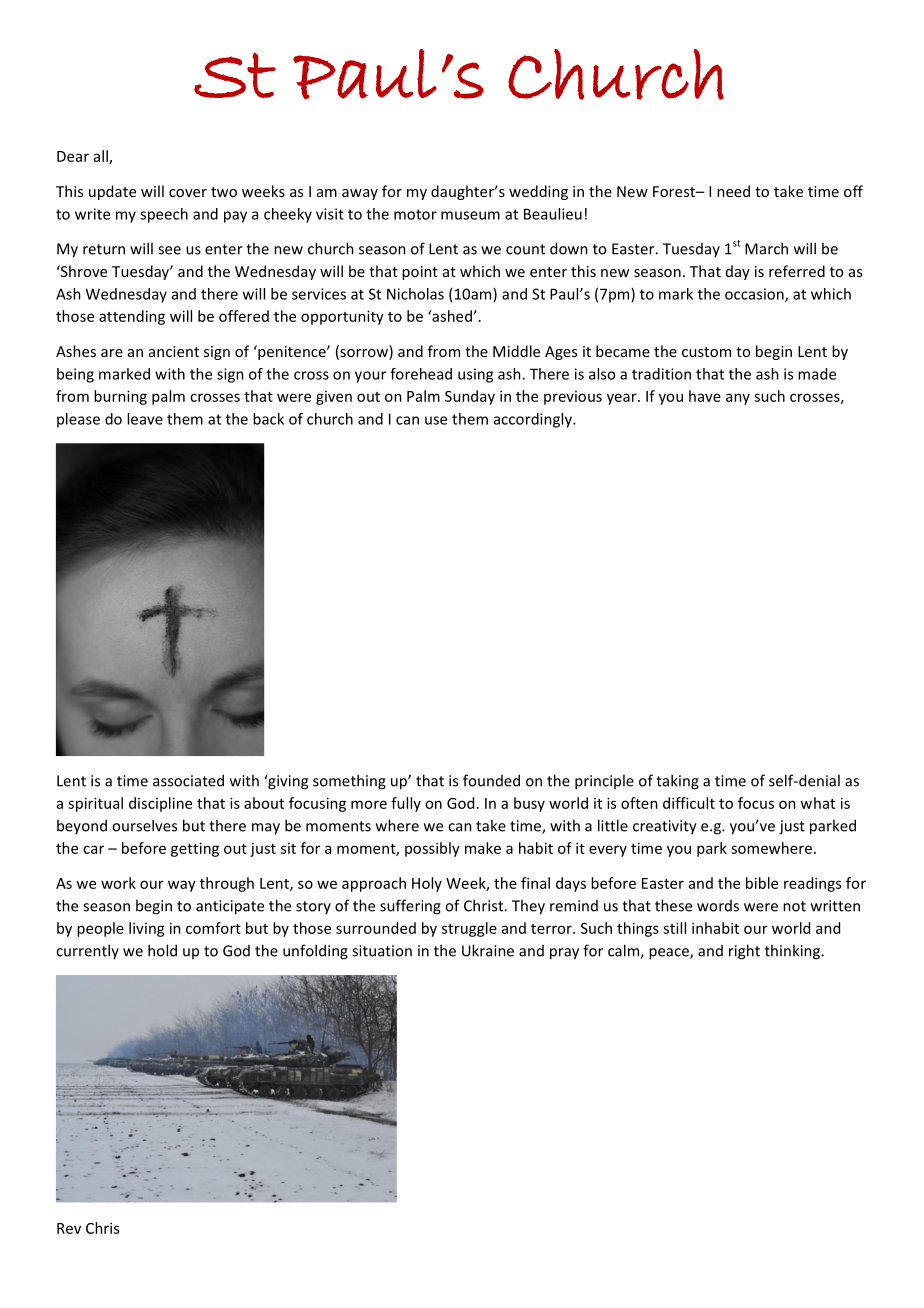 The image size is (924, 1308). I want to click on right, so click(744, 952).
